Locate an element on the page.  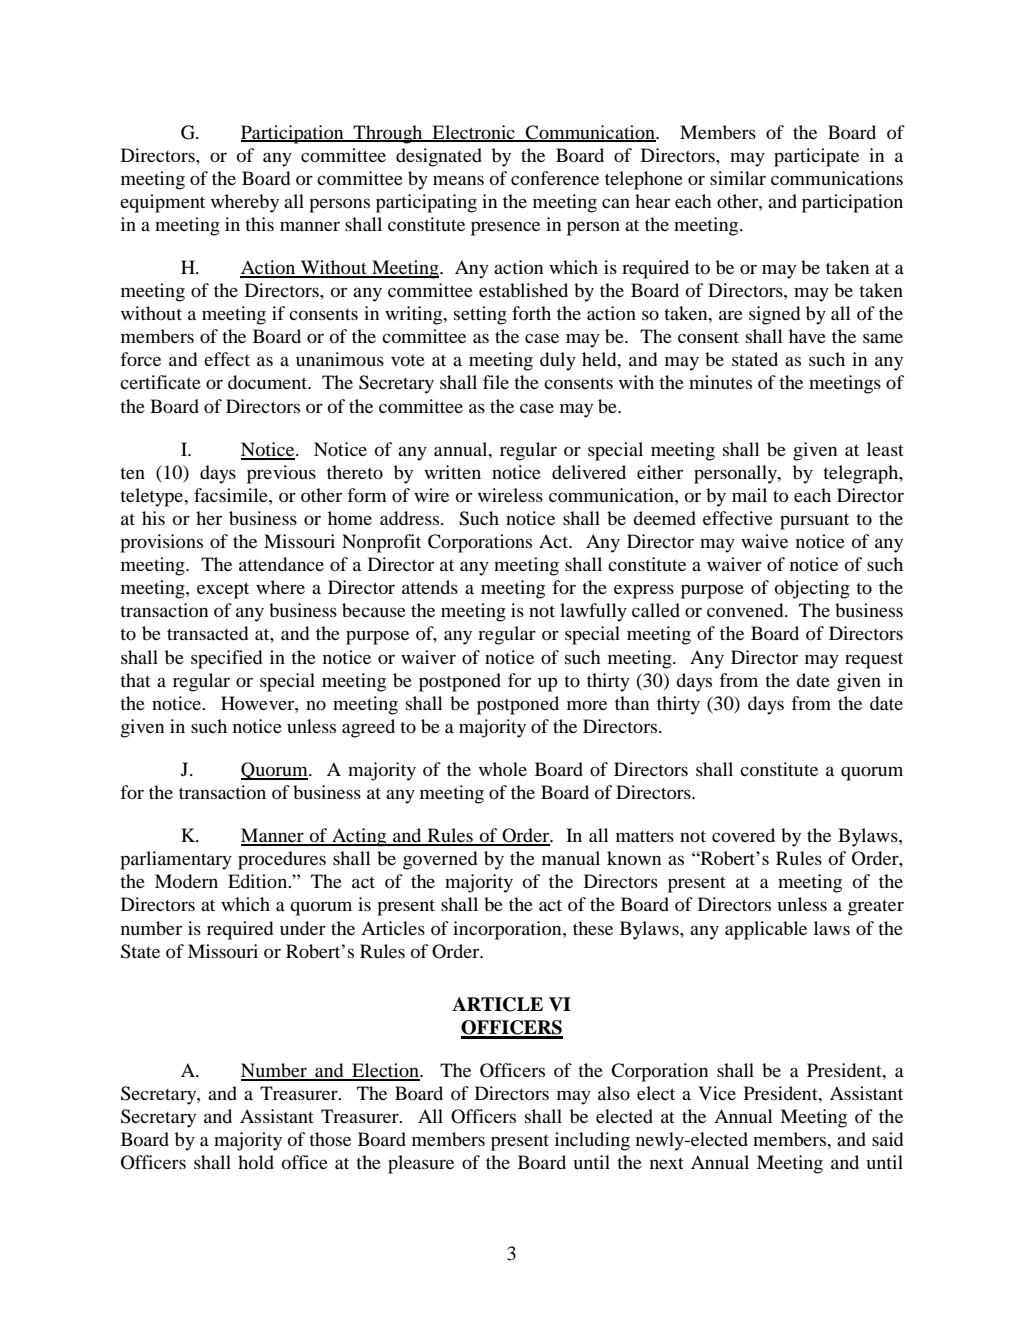
written is located at coordinates (452, 472).
